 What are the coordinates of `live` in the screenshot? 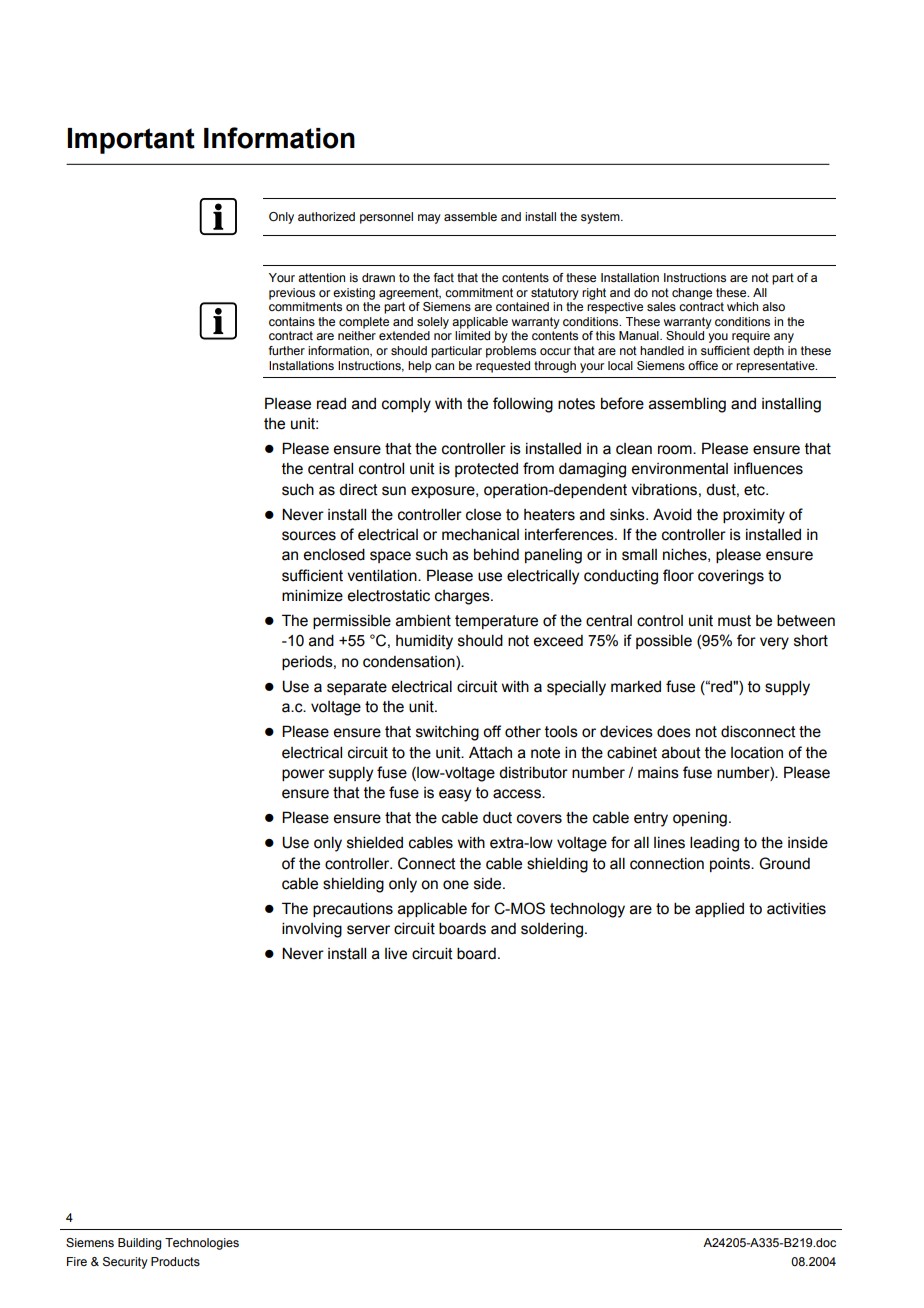 It's located at (396, 953).
